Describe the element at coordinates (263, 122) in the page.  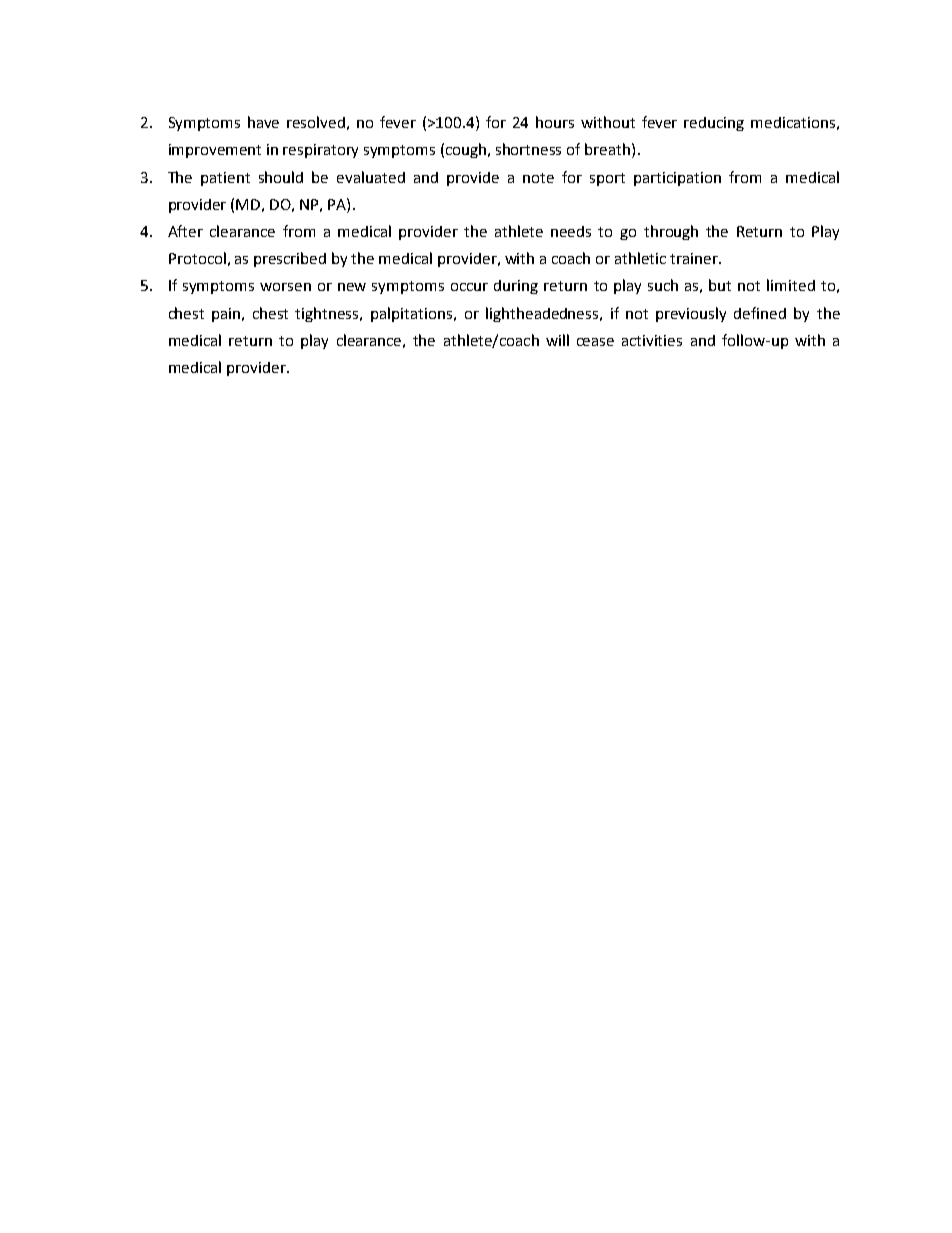
I see `have` at that location.
